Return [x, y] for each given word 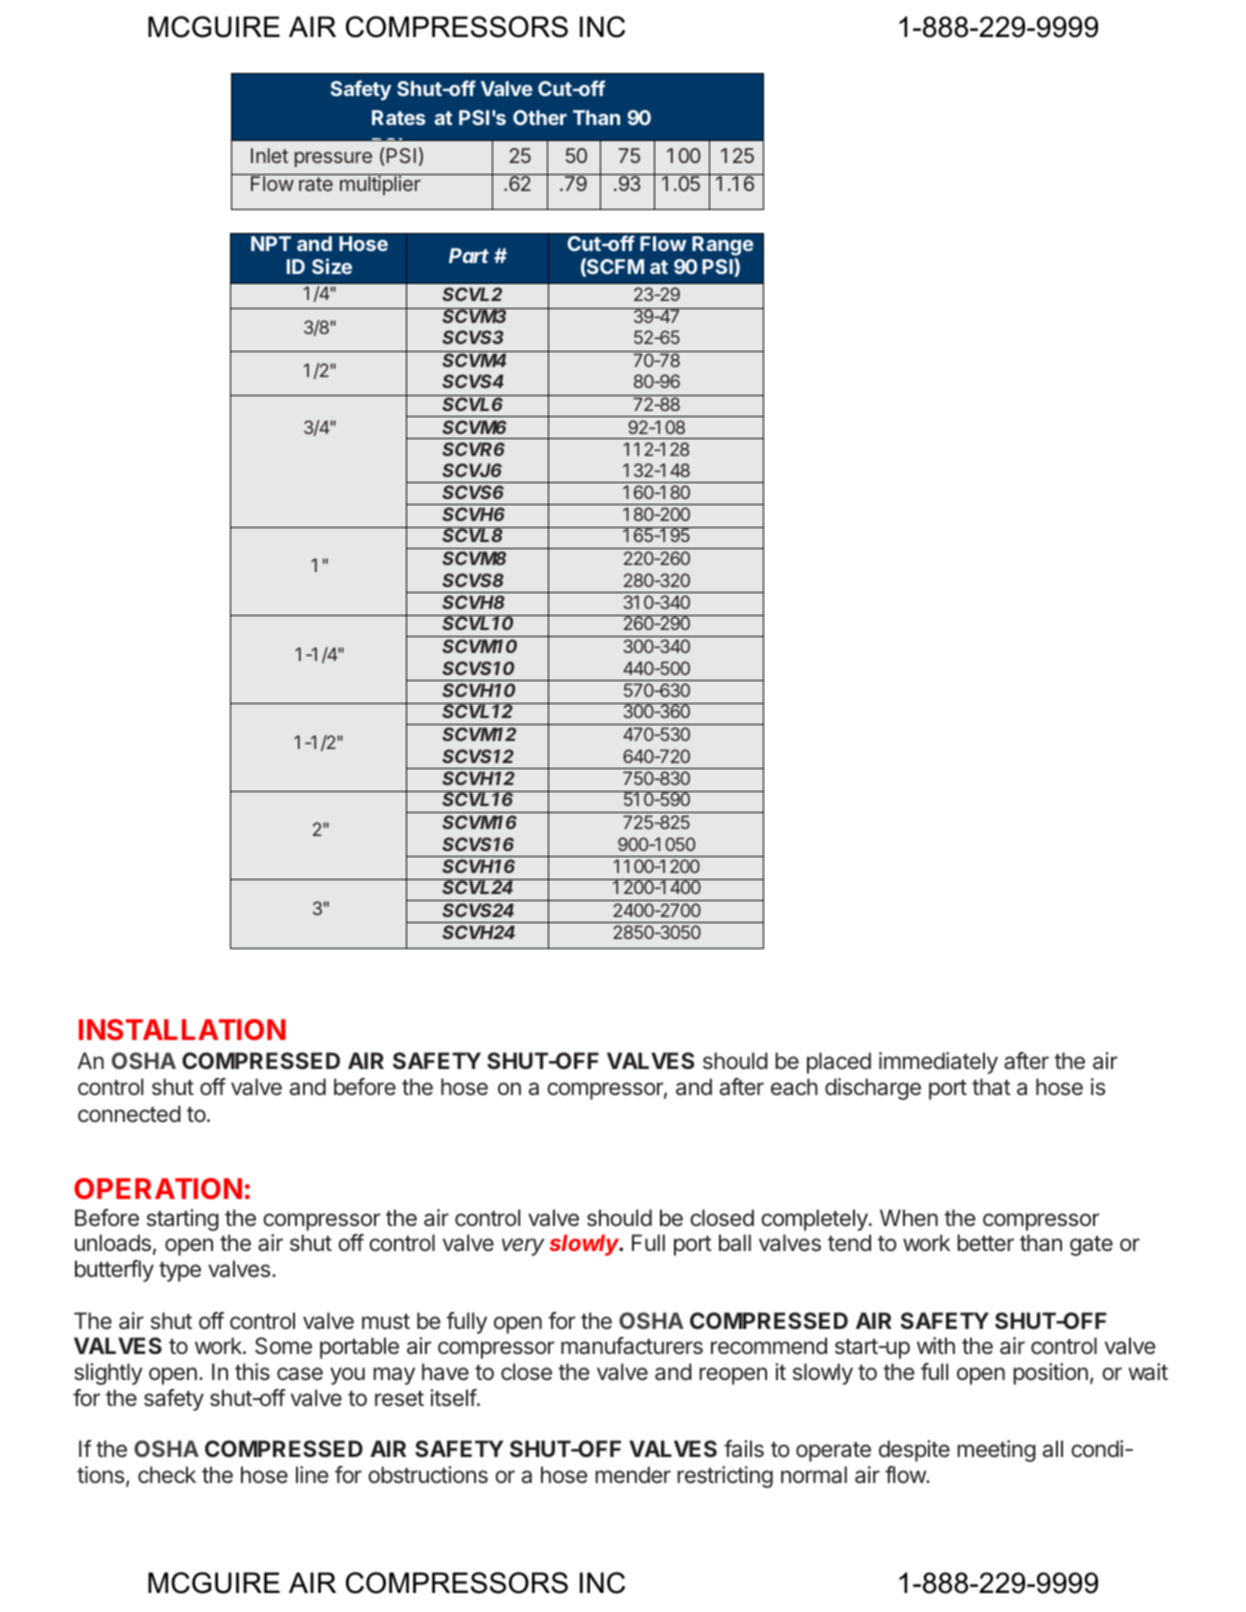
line [312, 1475]
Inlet [269, 155]
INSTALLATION [182, 1029]
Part [469, 255]
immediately [938, 1063]
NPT [271, 243]
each [794, 1087]
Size [332, 266]
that [991, 1087]
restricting [725, 1477]
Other [540, 117]
